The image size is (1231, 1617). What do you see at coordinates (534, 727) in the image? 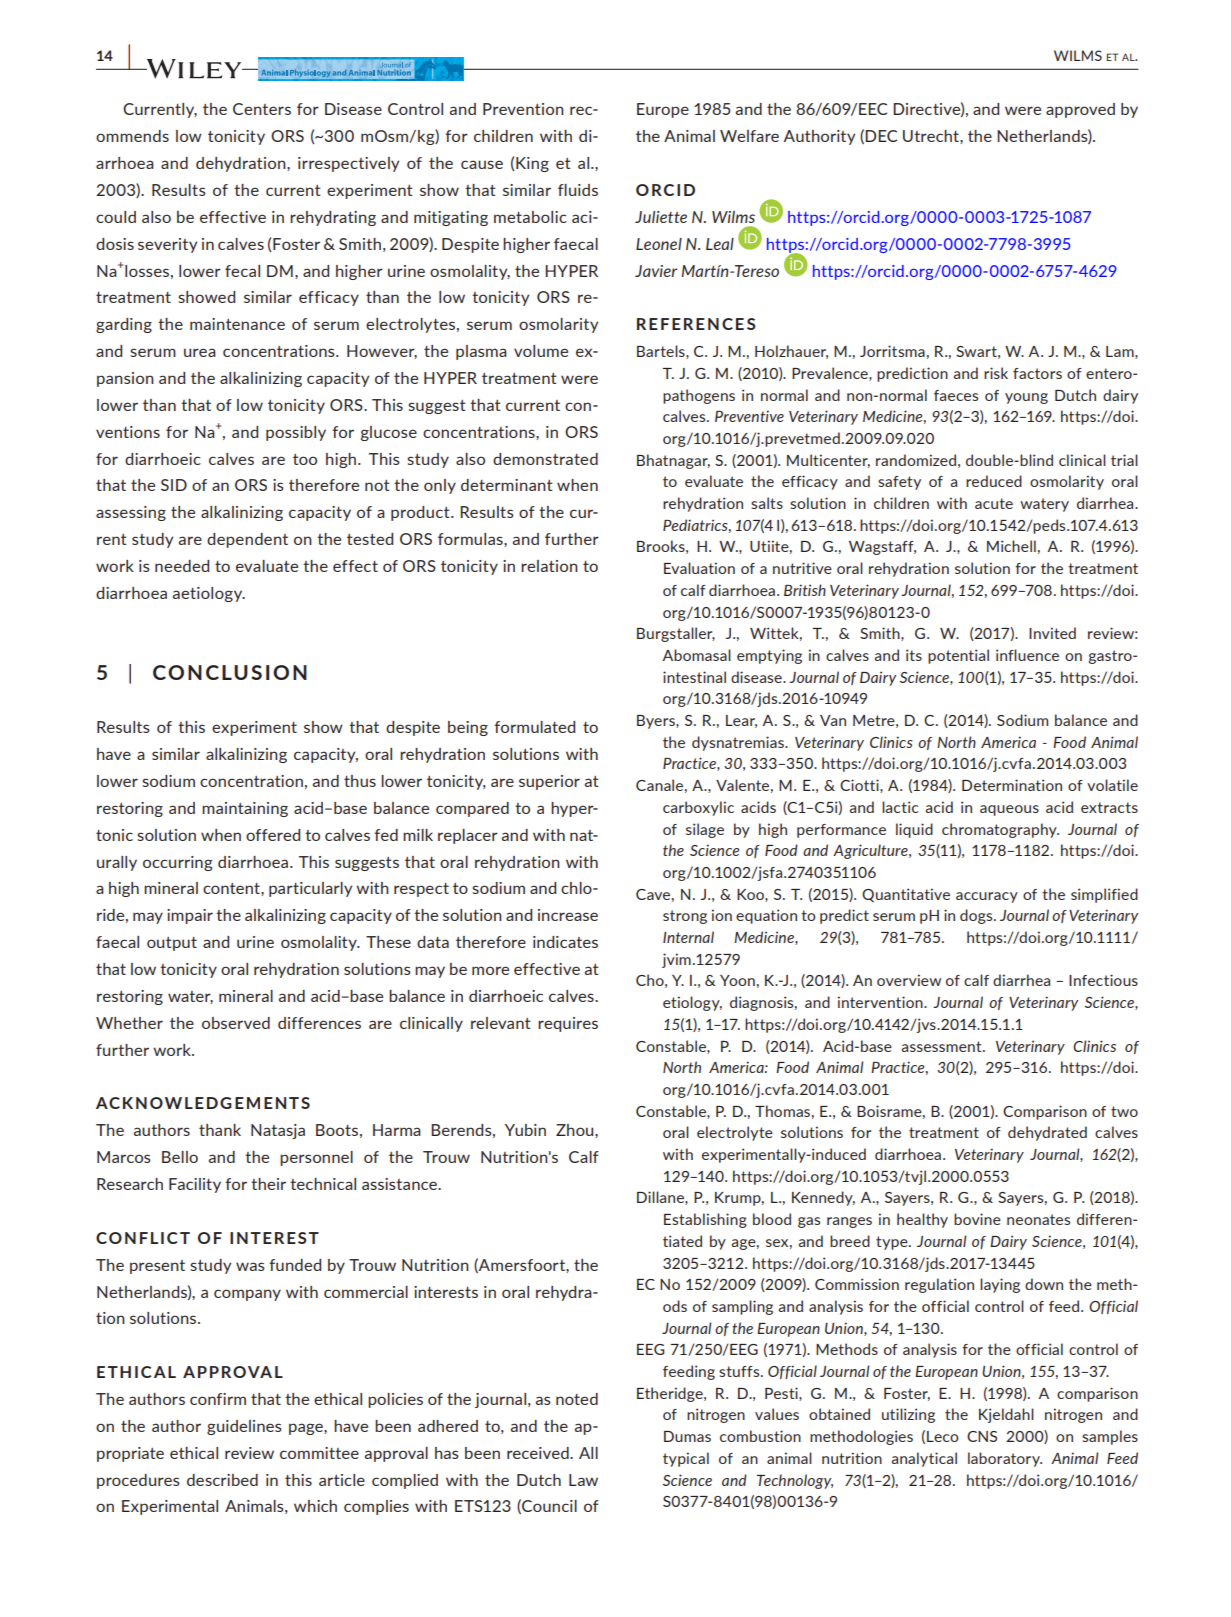
I see `formulated` at bounding box center [534, 727].
